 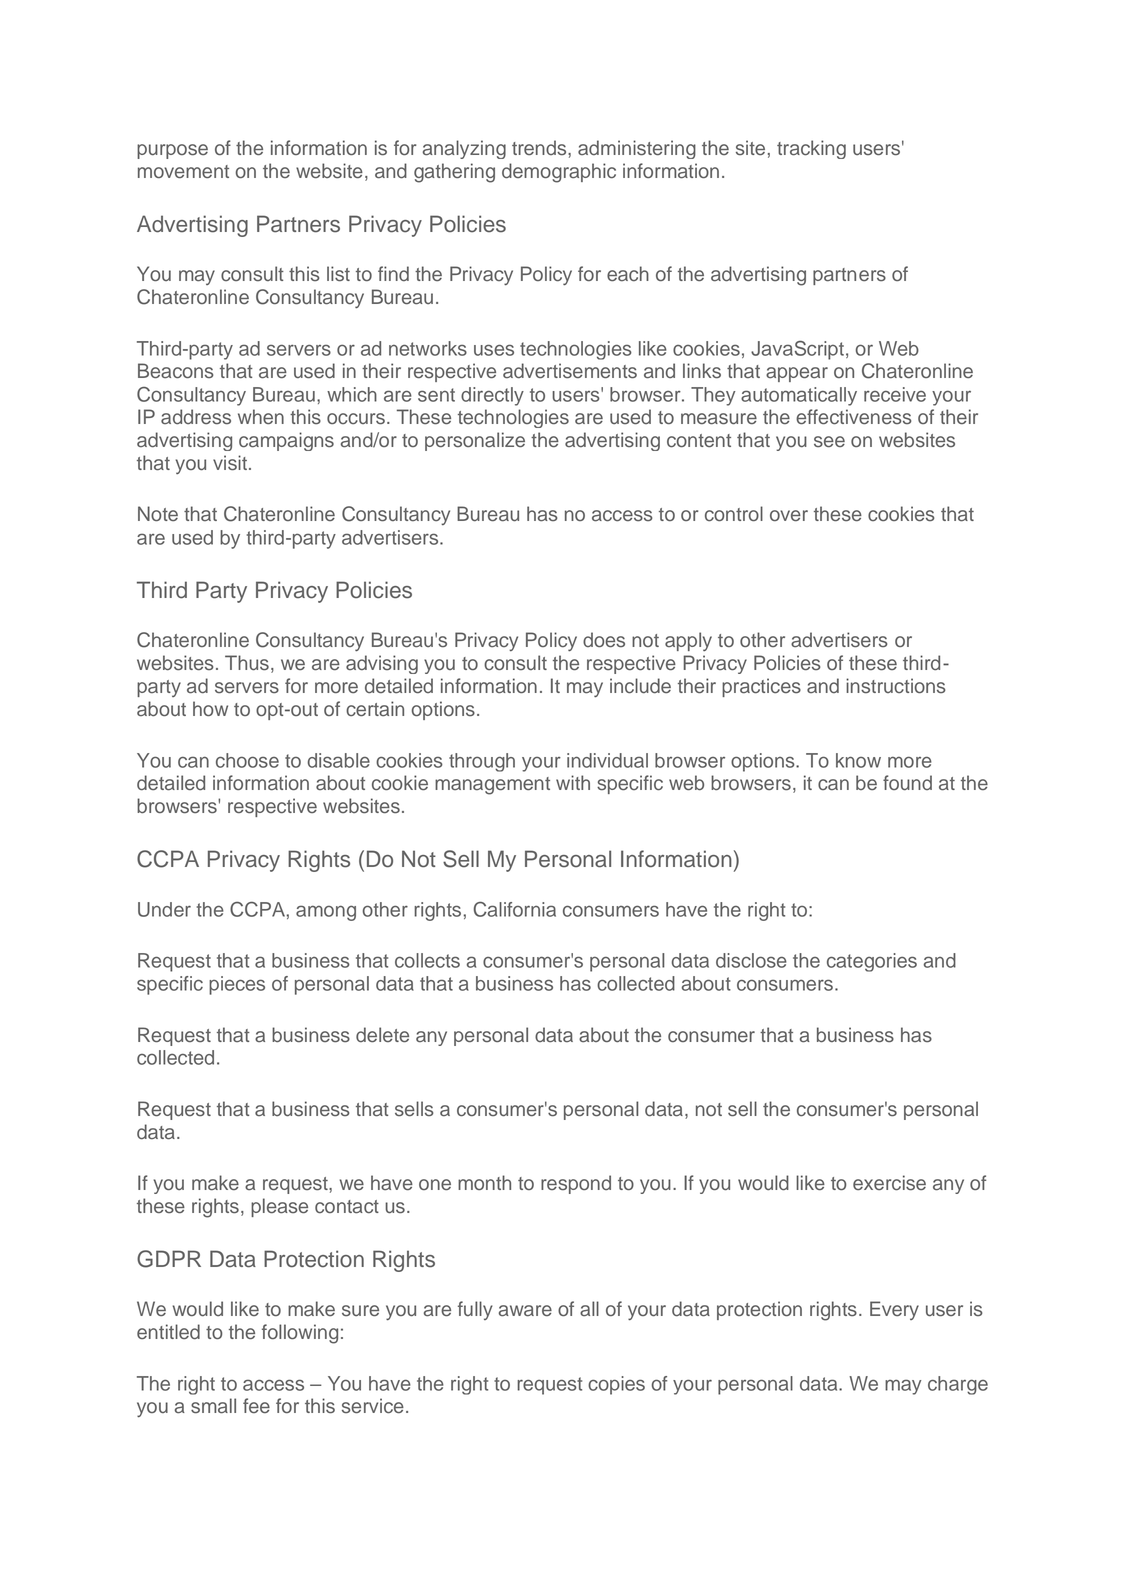 I want to click on fee, so click(x=256, y=1405).
